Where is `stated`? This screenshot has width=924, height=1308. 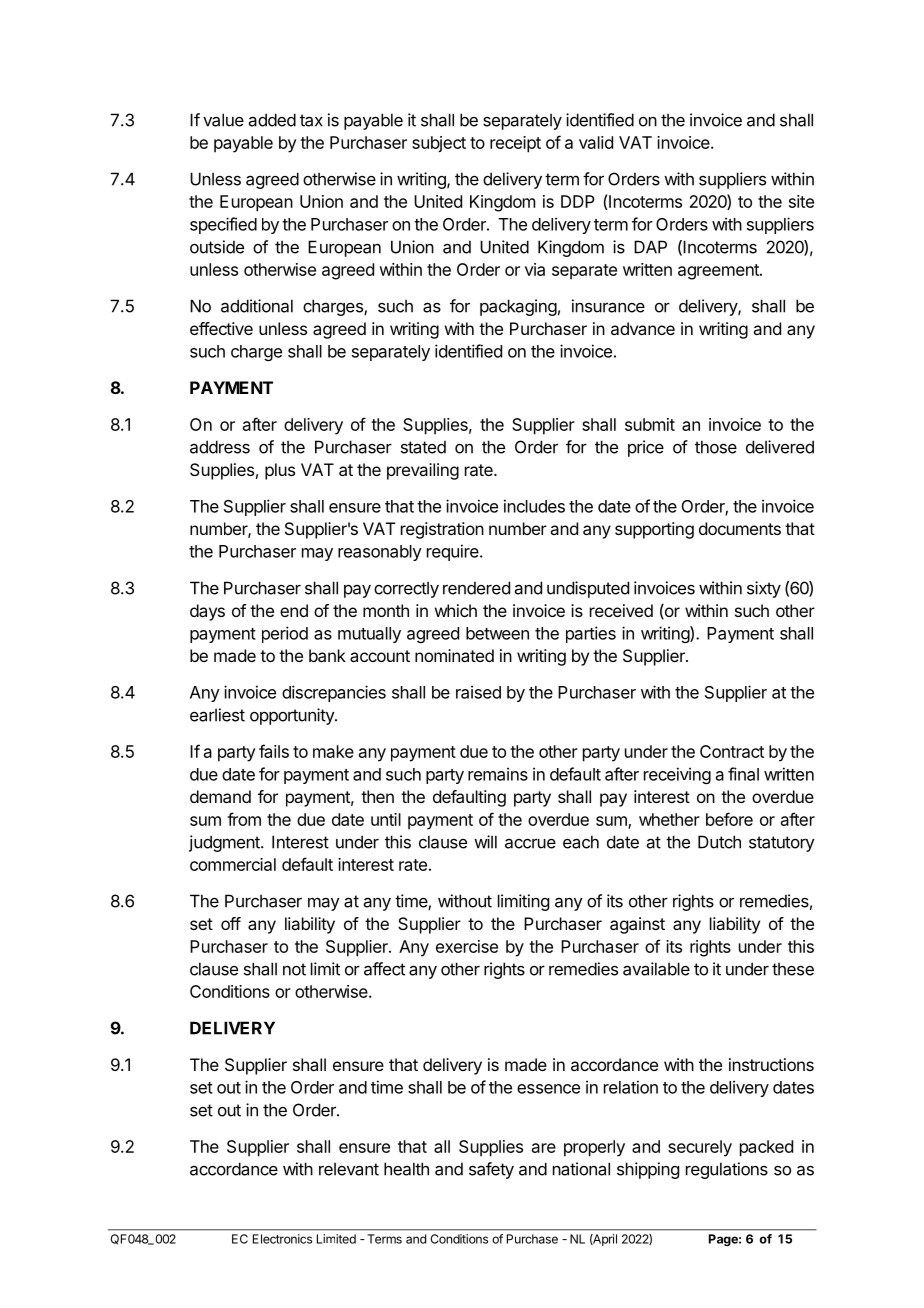
stated is located at coordinates (423, 447).
